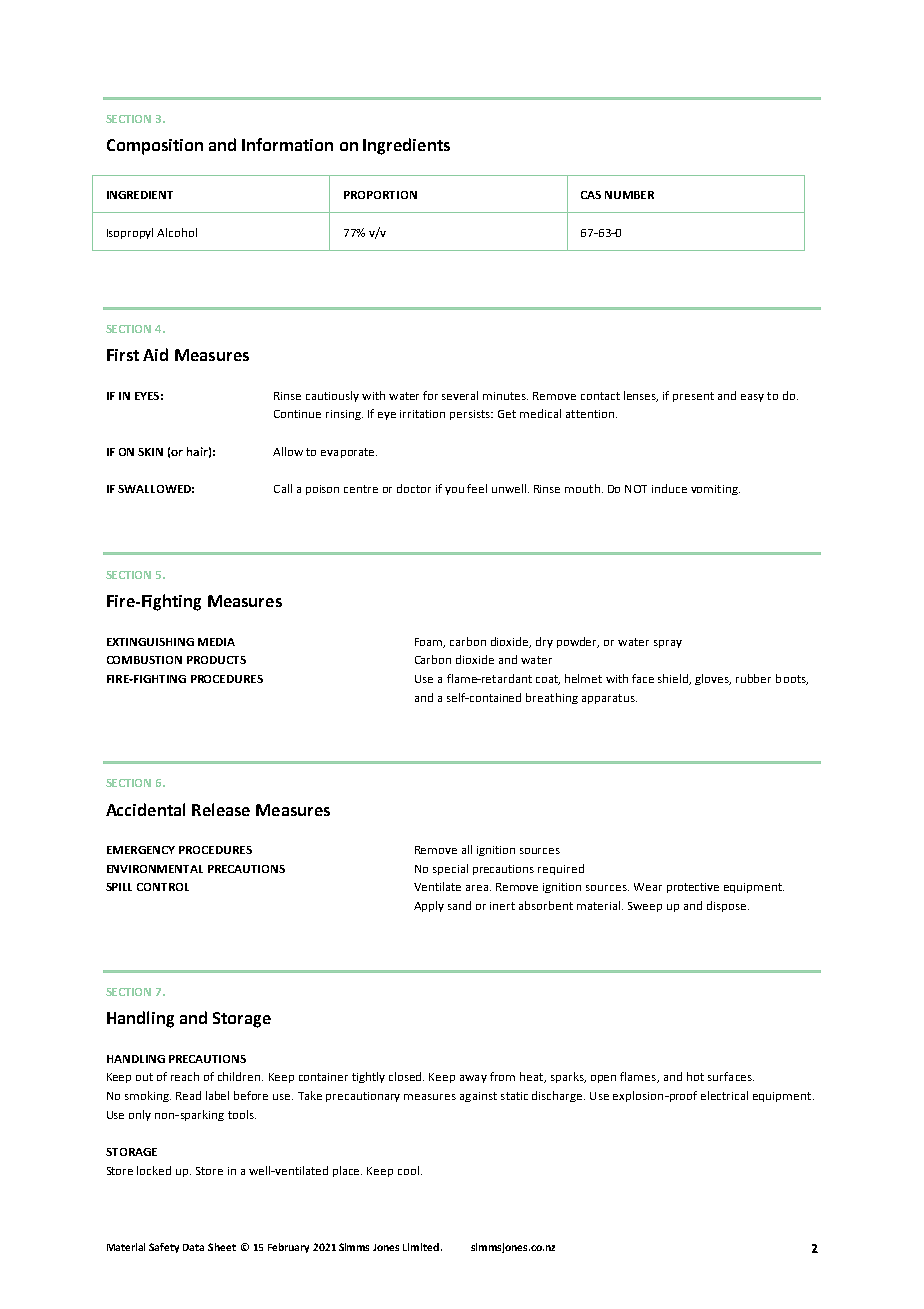 This page has width=924, height=1309. I want to click on coat, so click(548, 680).
